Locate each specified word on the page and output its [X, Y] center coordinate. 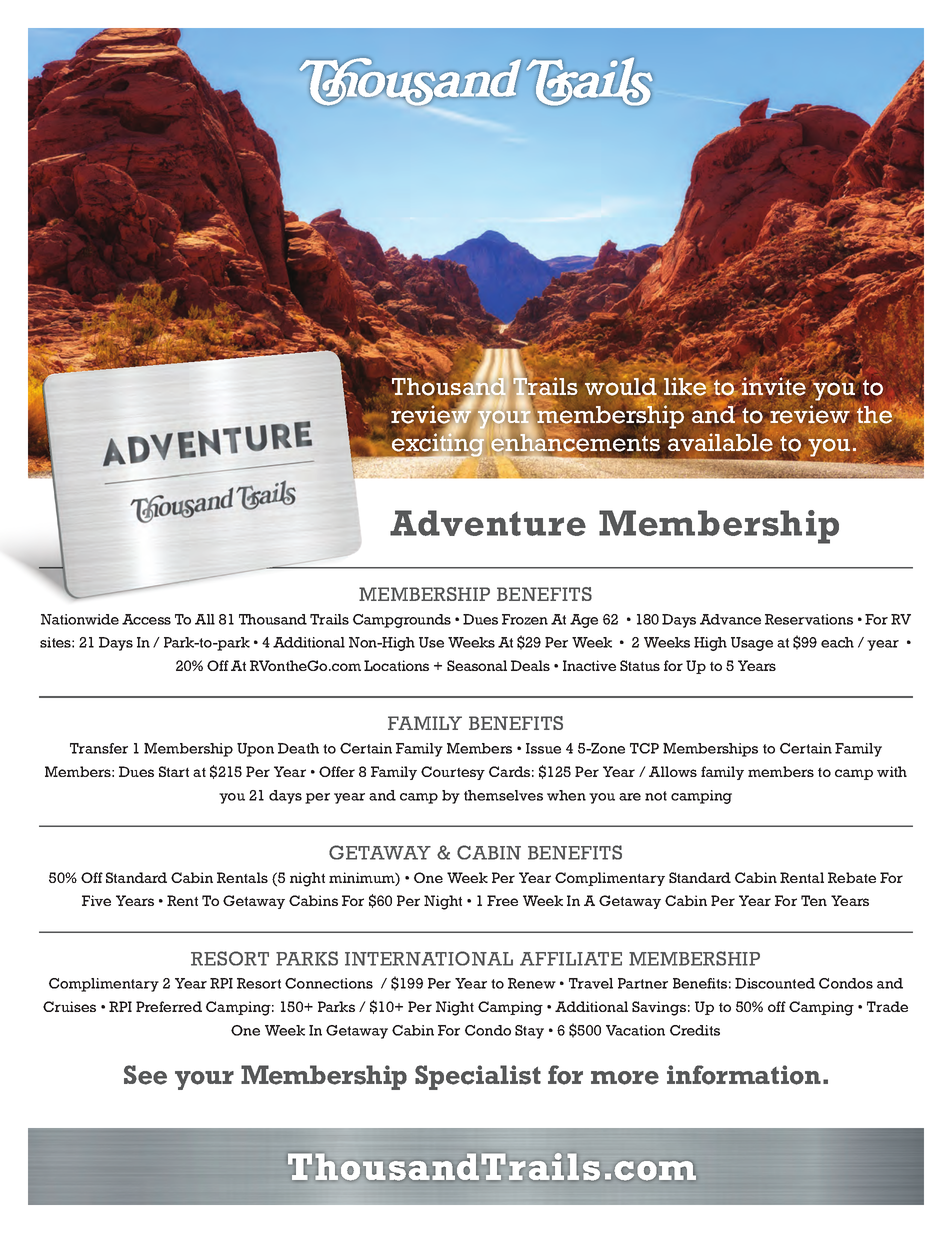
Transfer [99, 748]
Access [146, 619]
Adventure [488, 523]
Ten [814, 900]
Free [502, 900]
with [892, 771]
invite [773, 385]
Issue [543, 748]
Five [96, 900]
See [145, 1075]
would [621, 386]
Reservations [809, 619]
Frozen [525, 619]
